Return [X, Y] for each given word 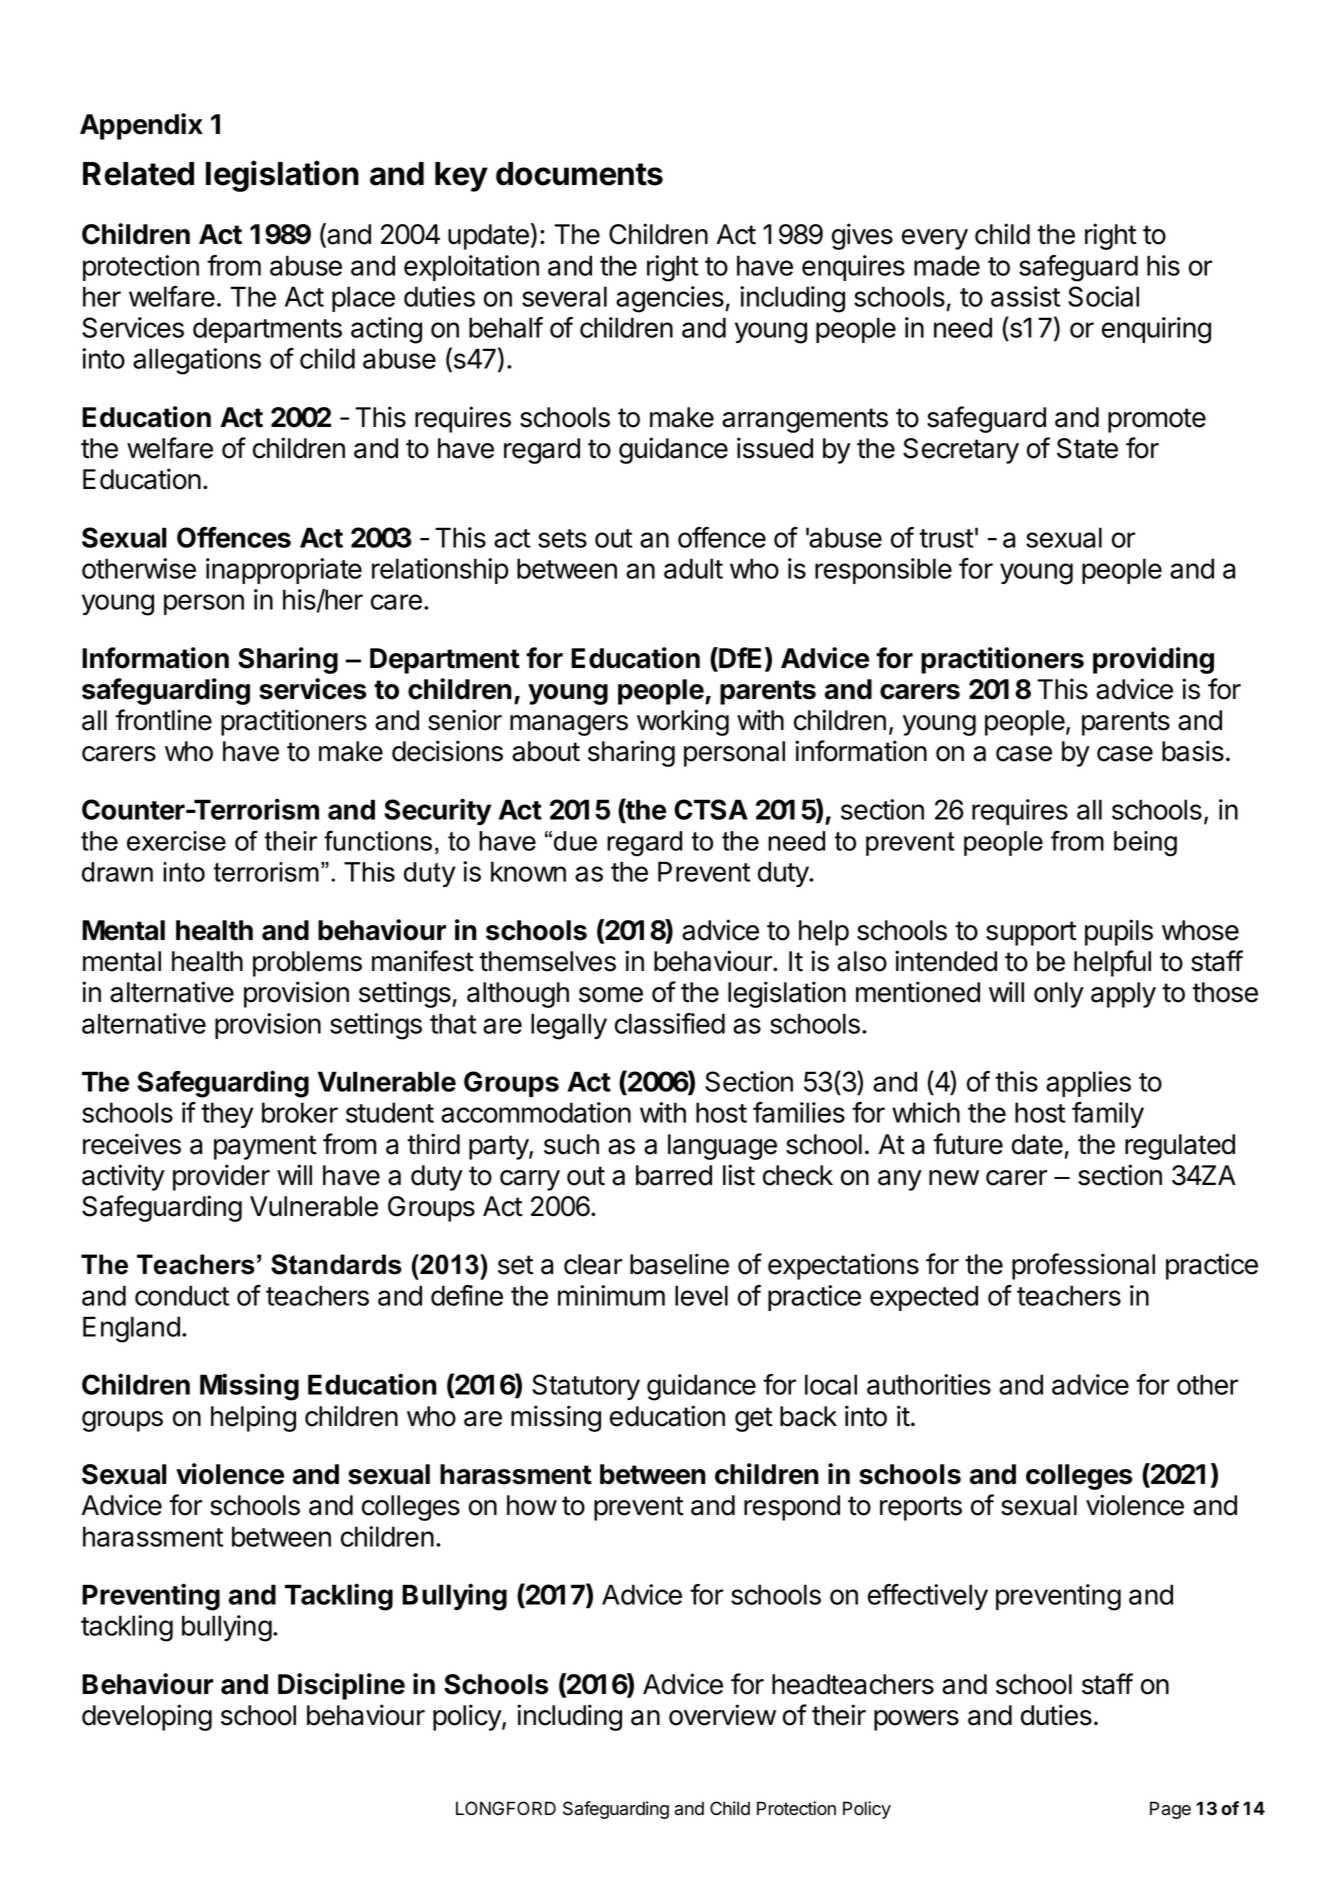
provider [221, 1177]
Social [1103, 296]
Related [138, 174]
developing [147, 1717]
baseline [679, 1264]
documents [579, 174]
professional [1083, 1266]
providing [1153, 660]
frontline [163, 720]
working [683, 722]
